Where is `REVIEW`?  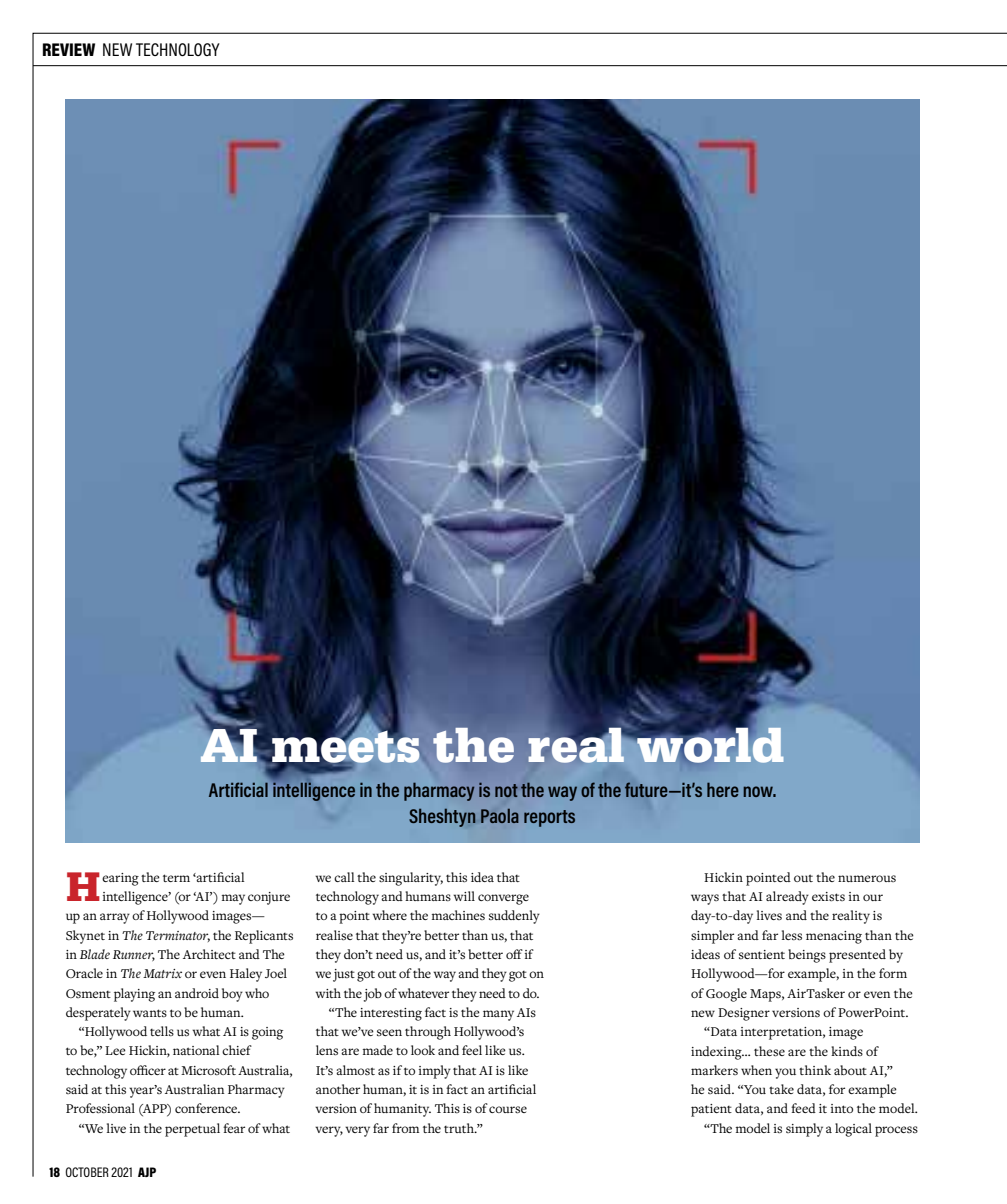
REVIEW is located at coordinates (69, 49).
